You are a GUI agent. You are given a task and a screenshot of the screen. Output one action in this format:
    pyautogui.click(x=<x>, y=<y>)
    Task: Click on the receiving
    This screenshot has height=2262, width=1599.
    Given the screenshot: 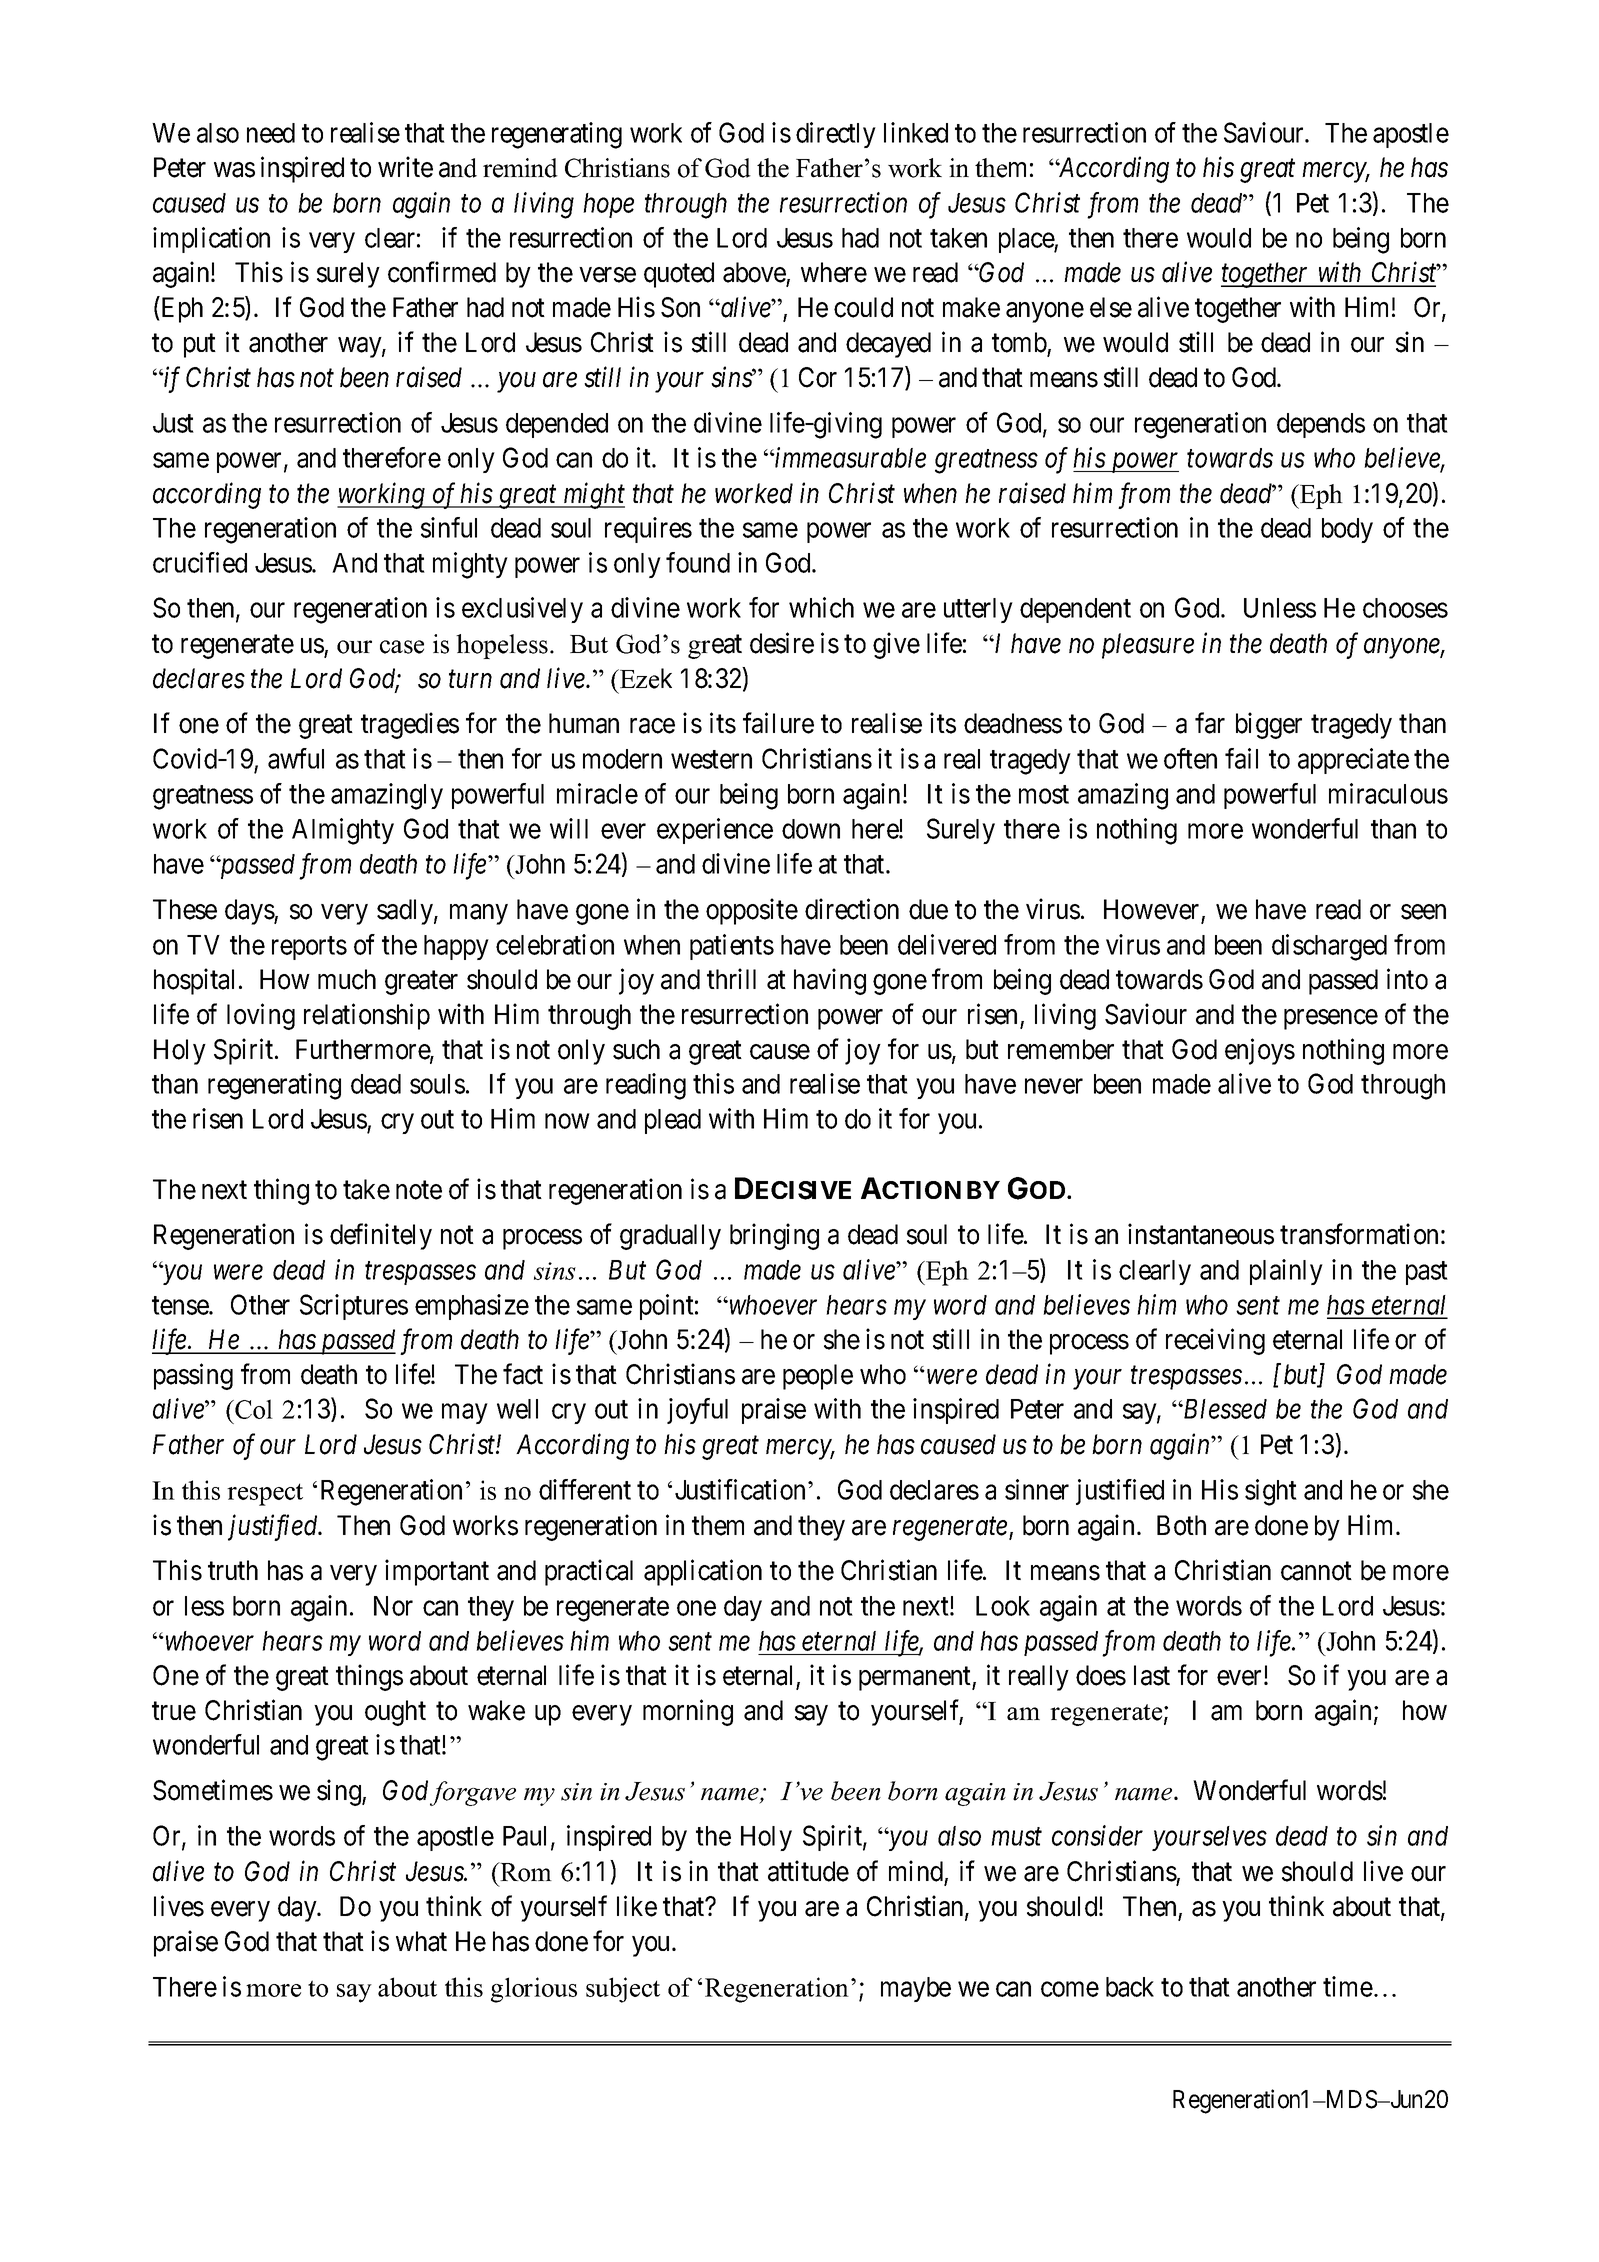 What is the action you would take?
    pyautogui.click(x=1215, y=1341)
